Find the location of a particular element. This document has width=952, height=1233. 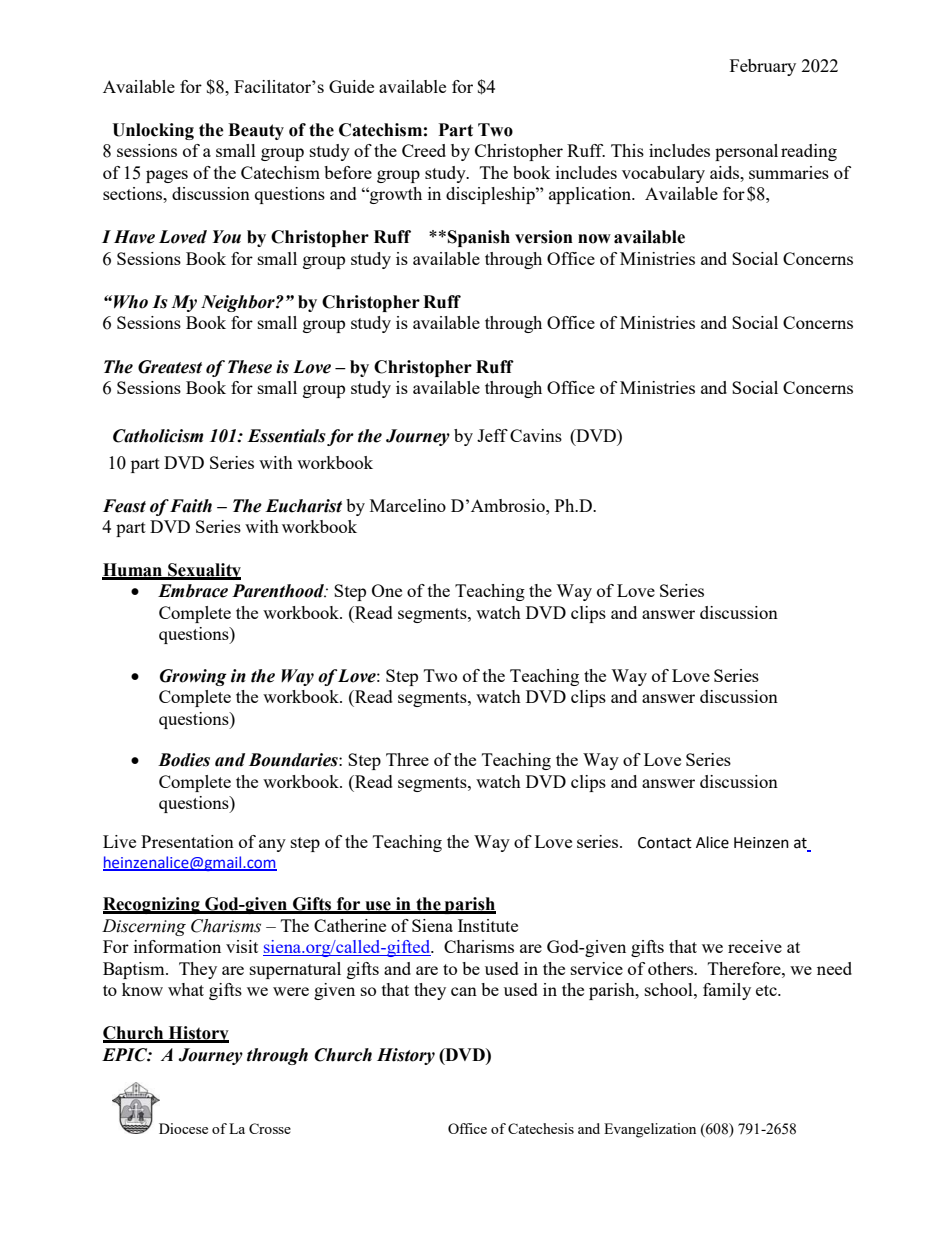

Creed is located at coordinates (424, 150).
